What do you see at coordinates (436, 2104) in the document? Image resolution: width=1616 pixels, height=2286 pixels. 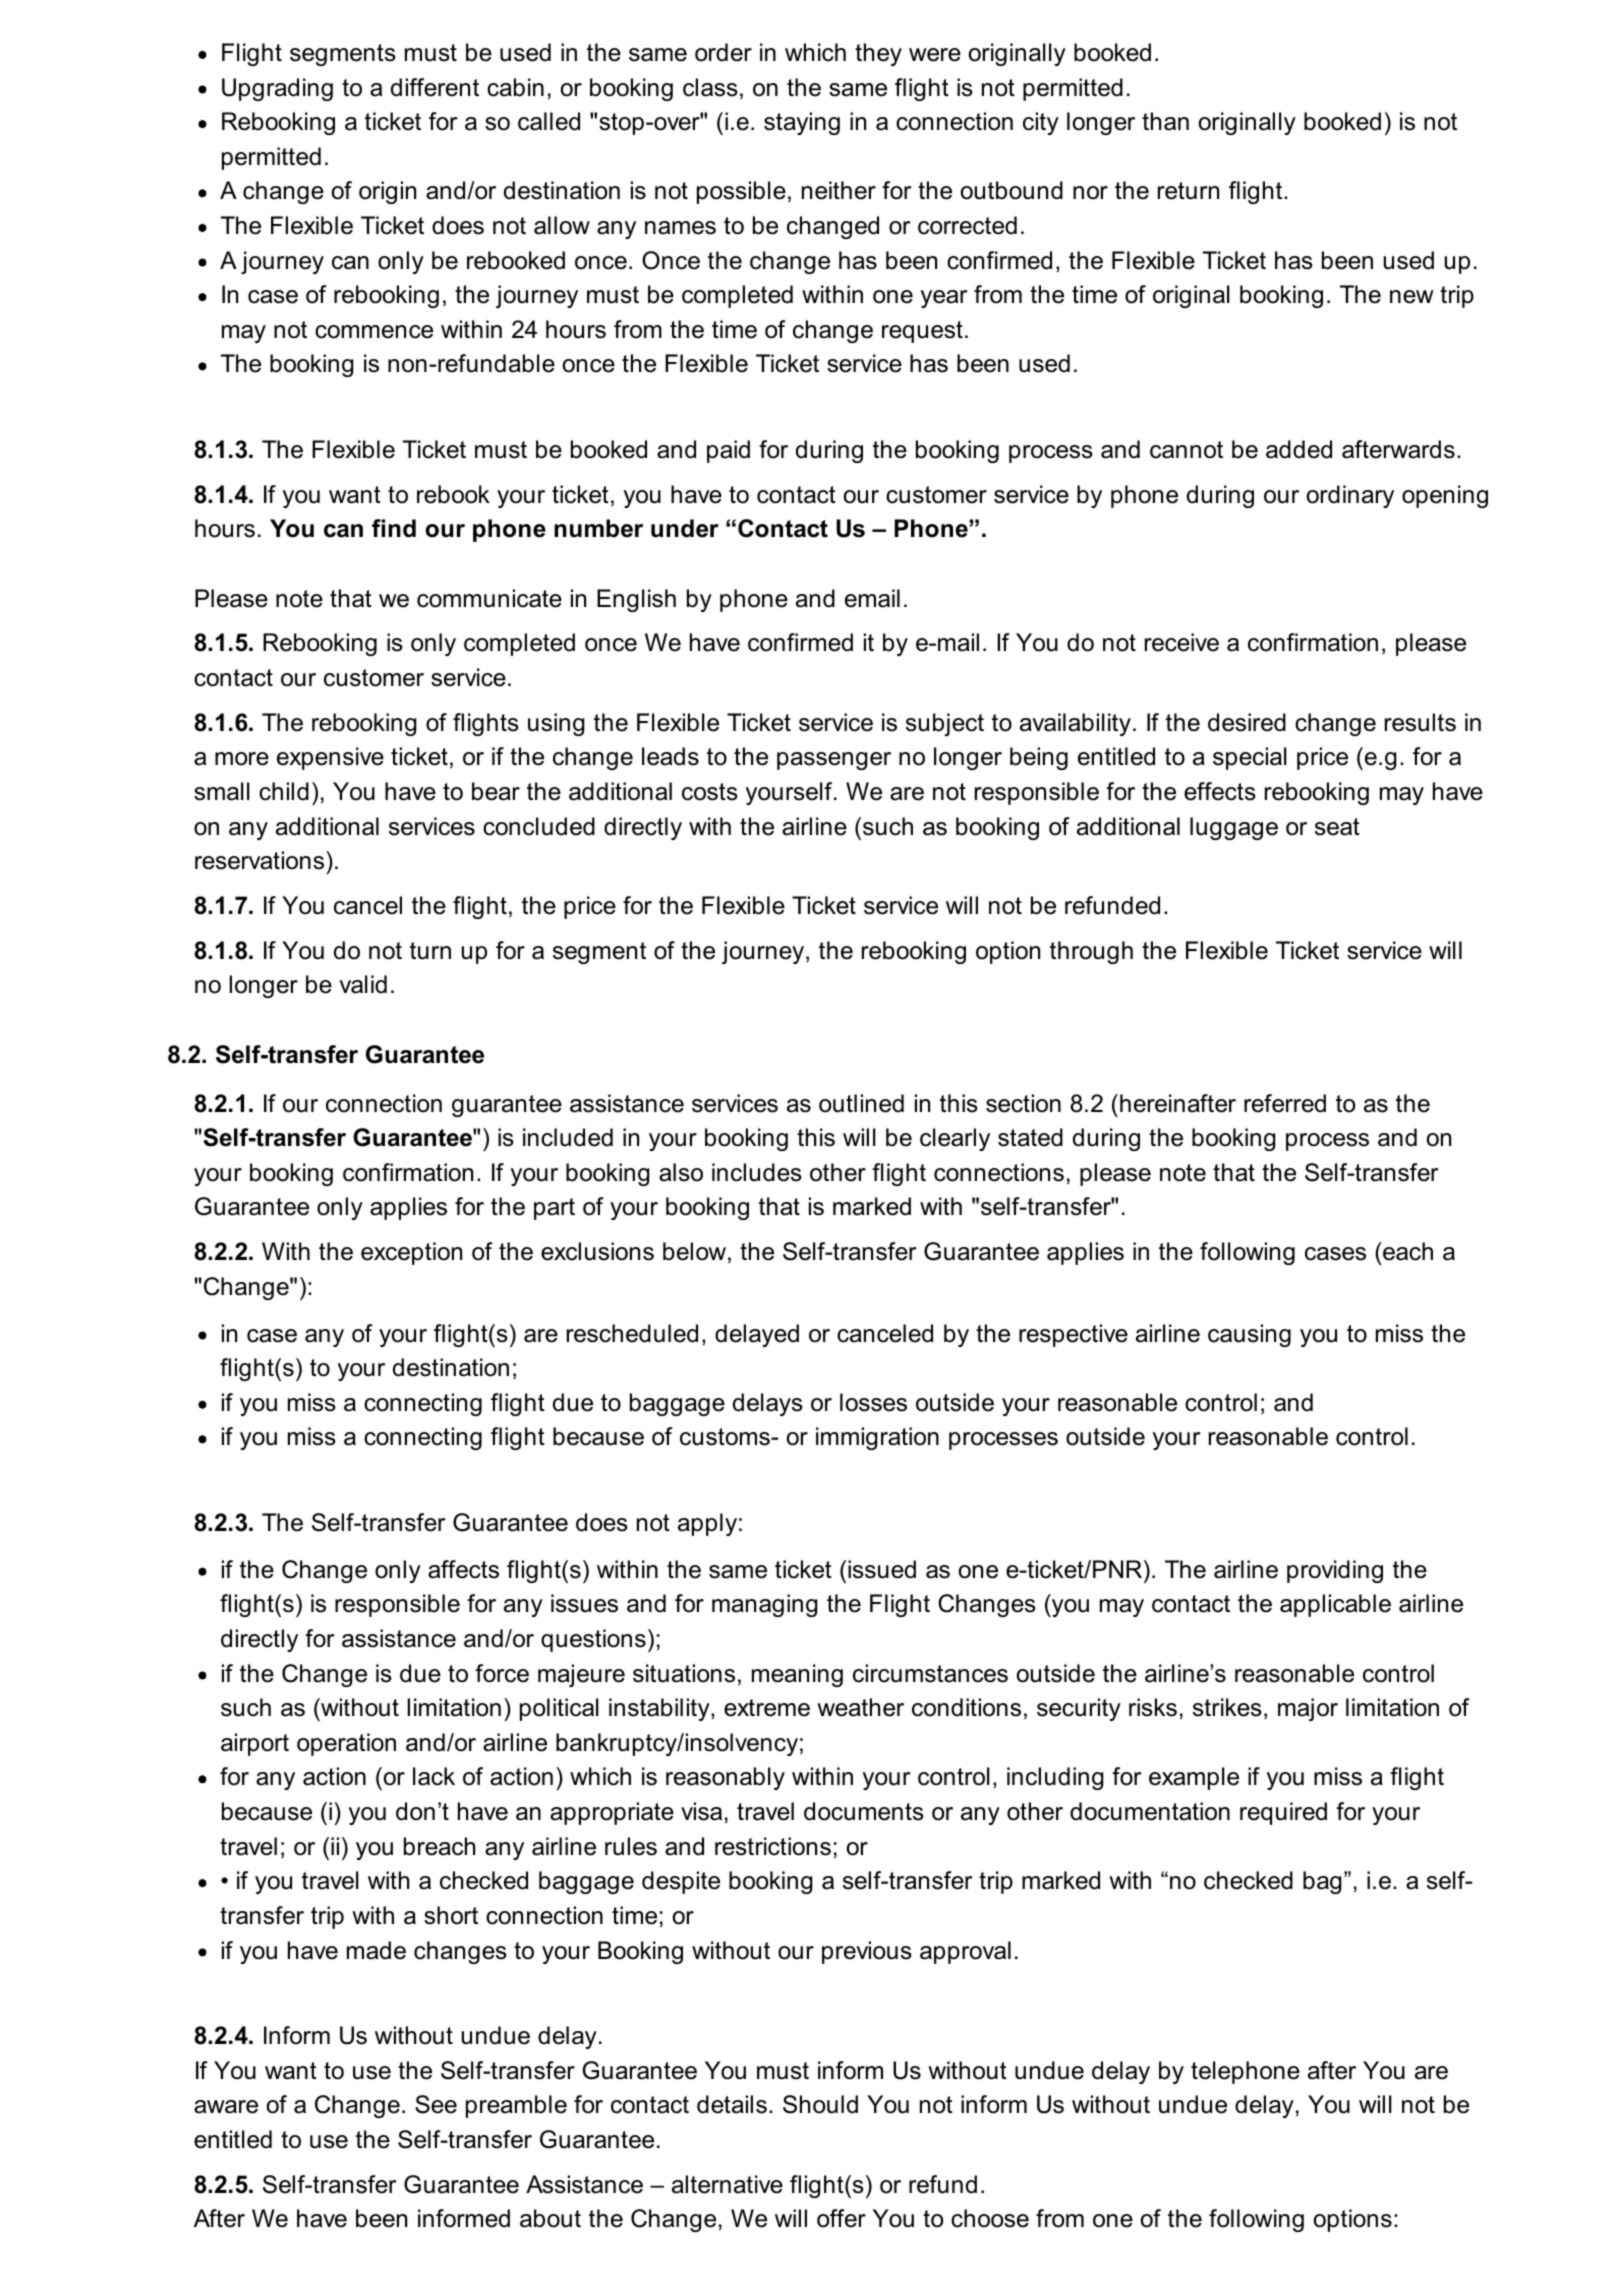 I see `See` at bounding box center [436, 2104].
